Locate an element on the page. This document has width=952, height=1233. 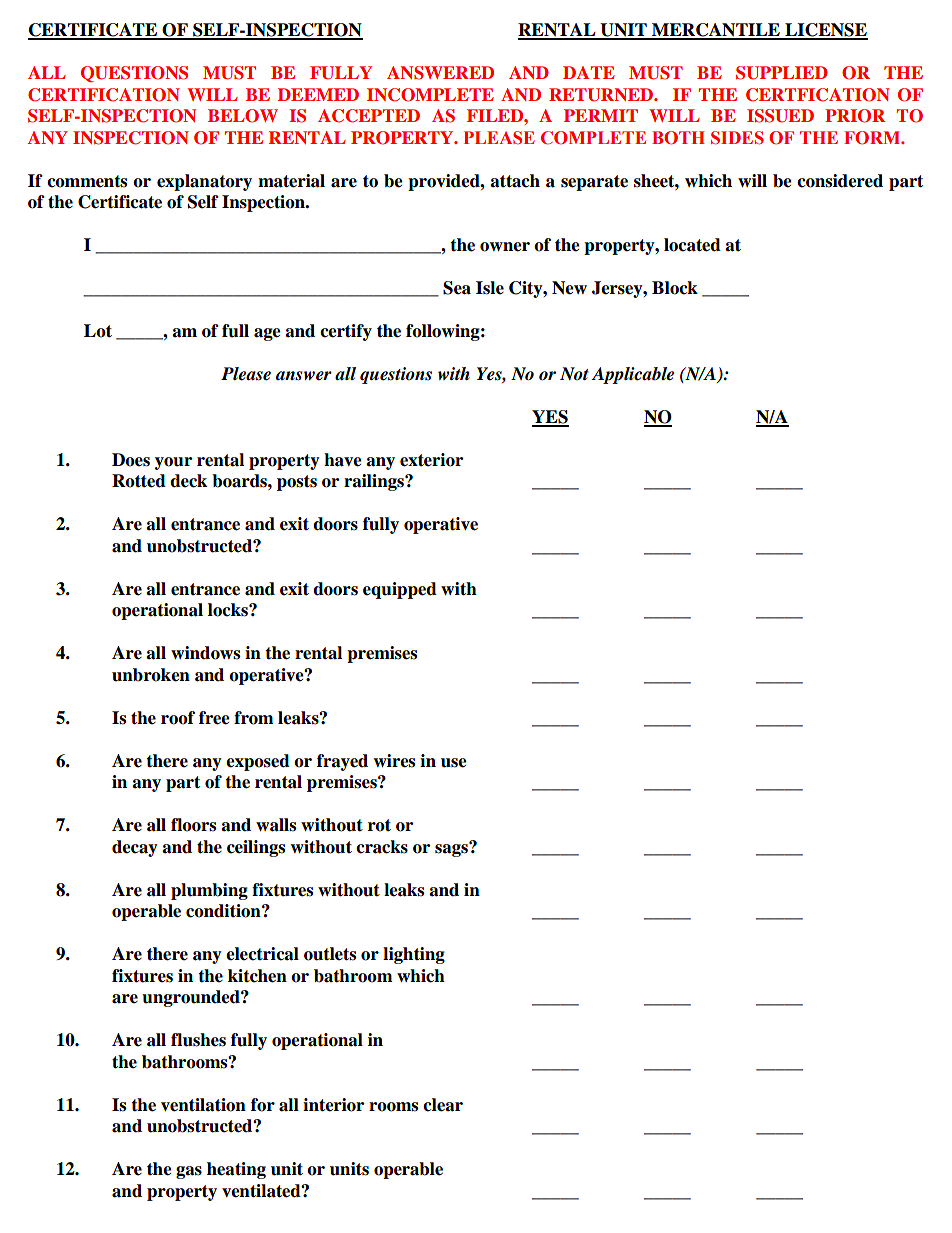
DATE is located at coordinates (589, 72).
